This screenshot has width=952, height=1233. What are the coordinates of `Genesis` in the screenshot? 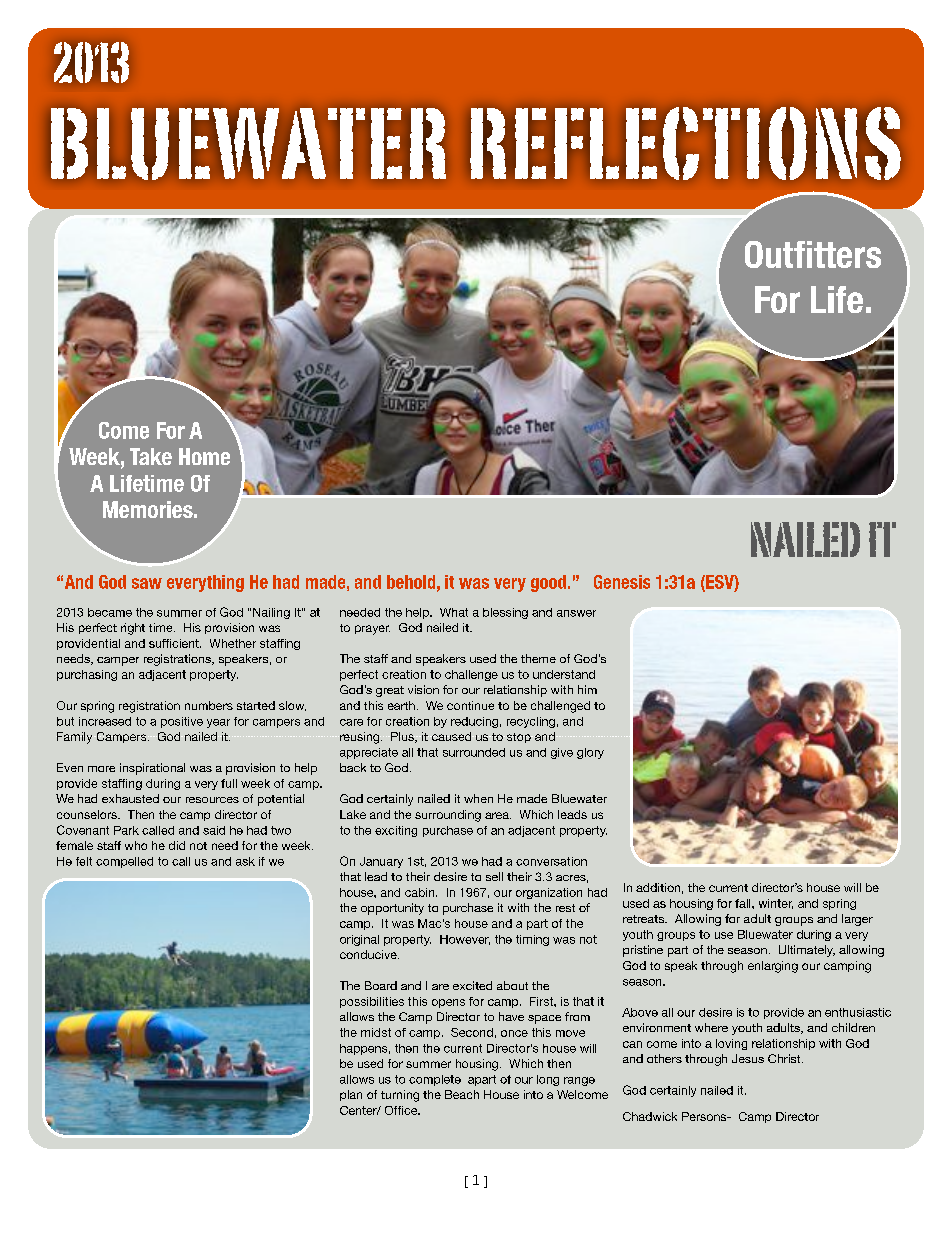 It's located at (622, 582).
